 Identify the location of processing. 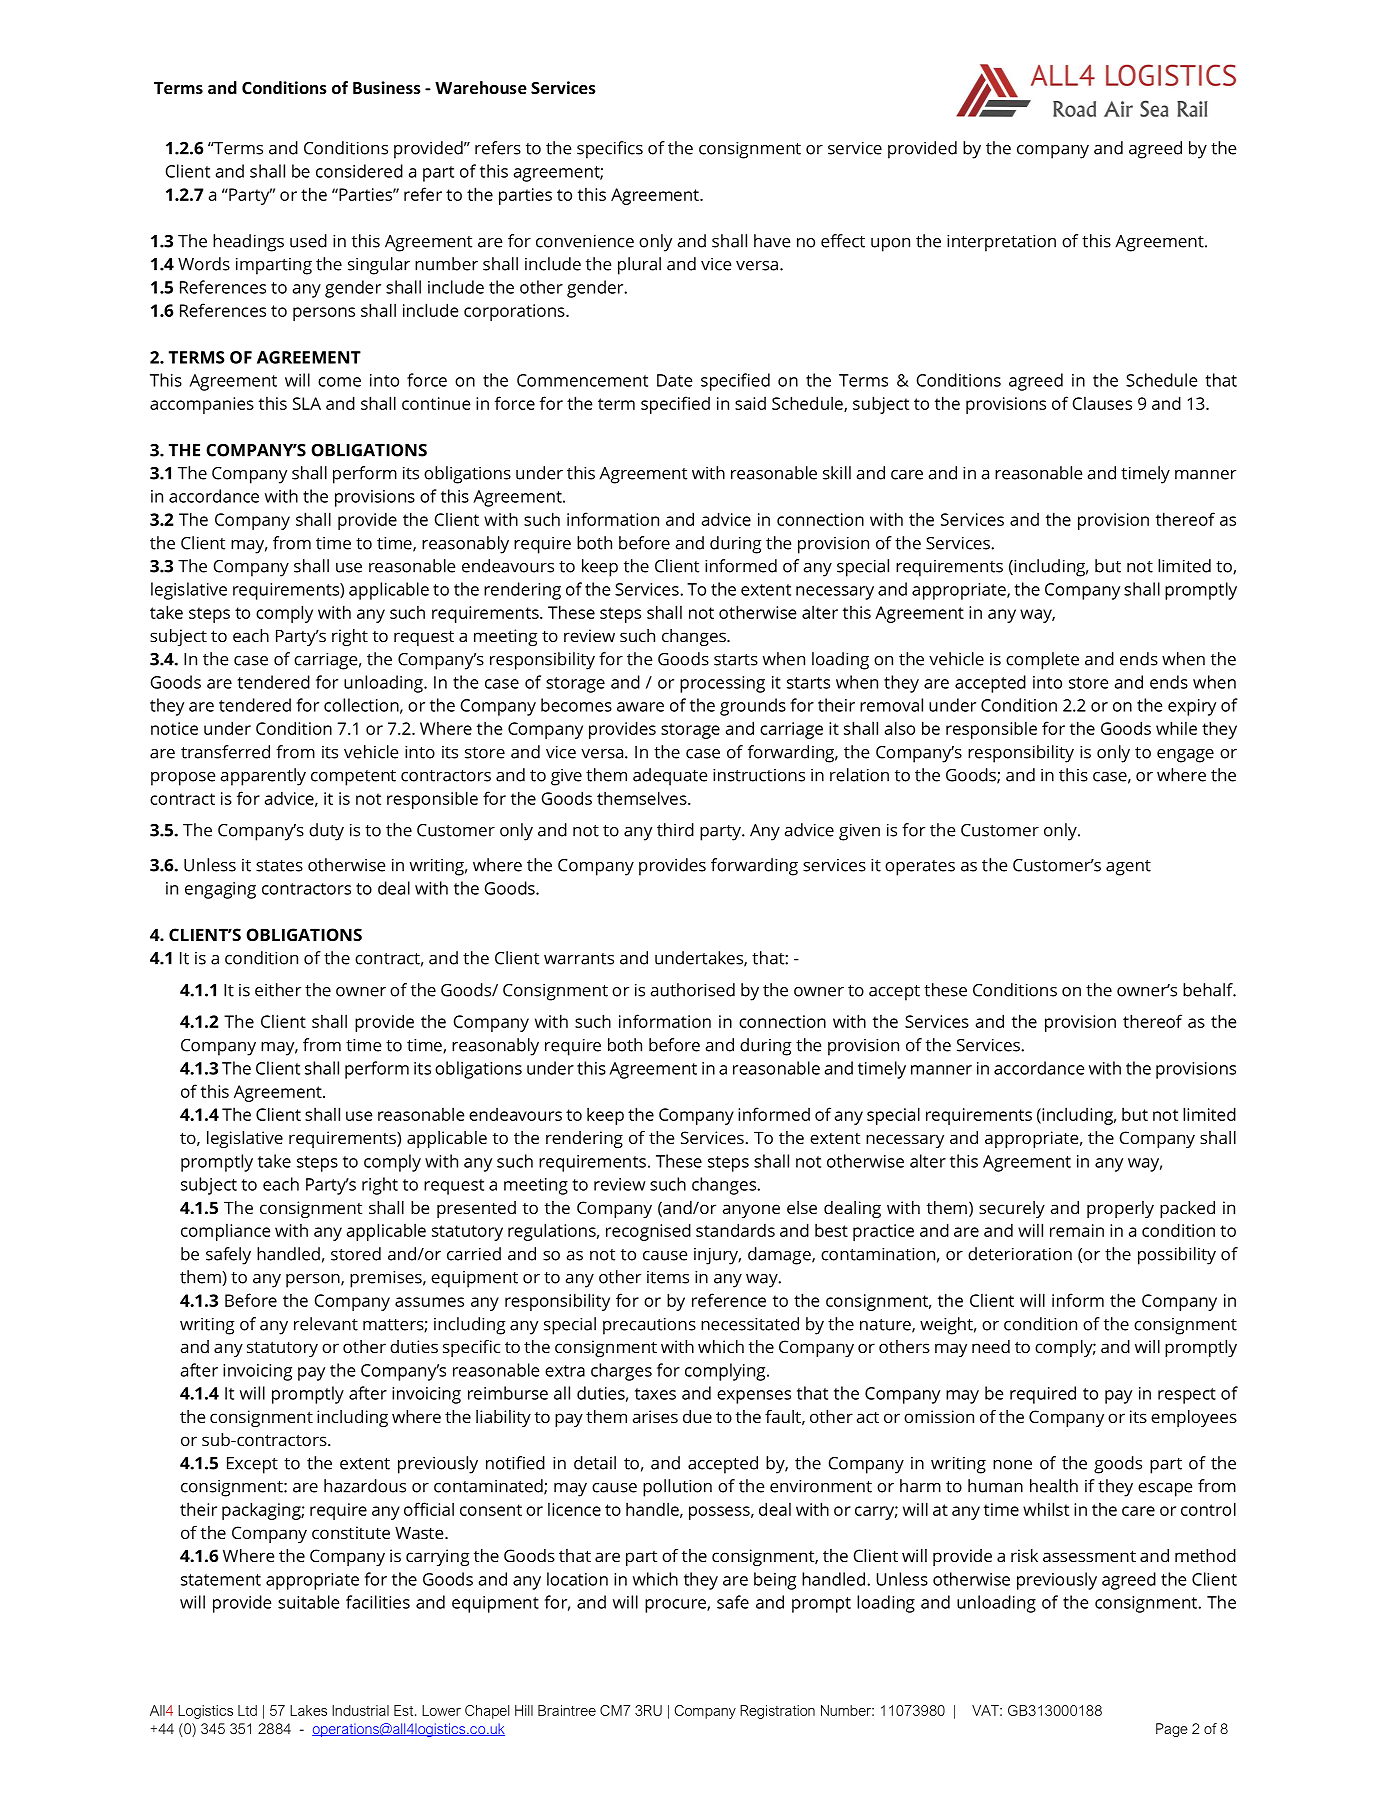
(722, 684).
